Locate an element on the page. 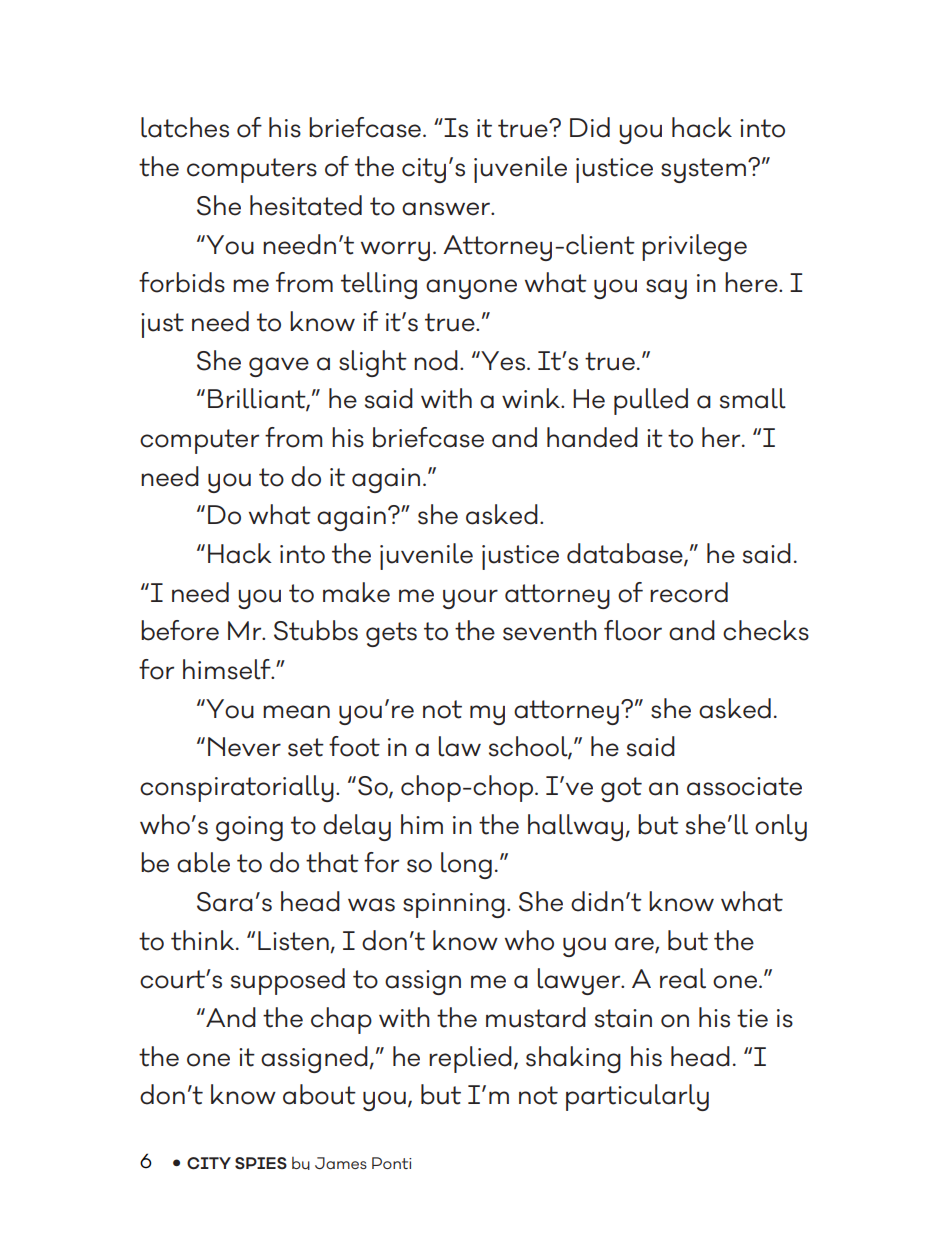  latches is located at coordinates (185, 127).
